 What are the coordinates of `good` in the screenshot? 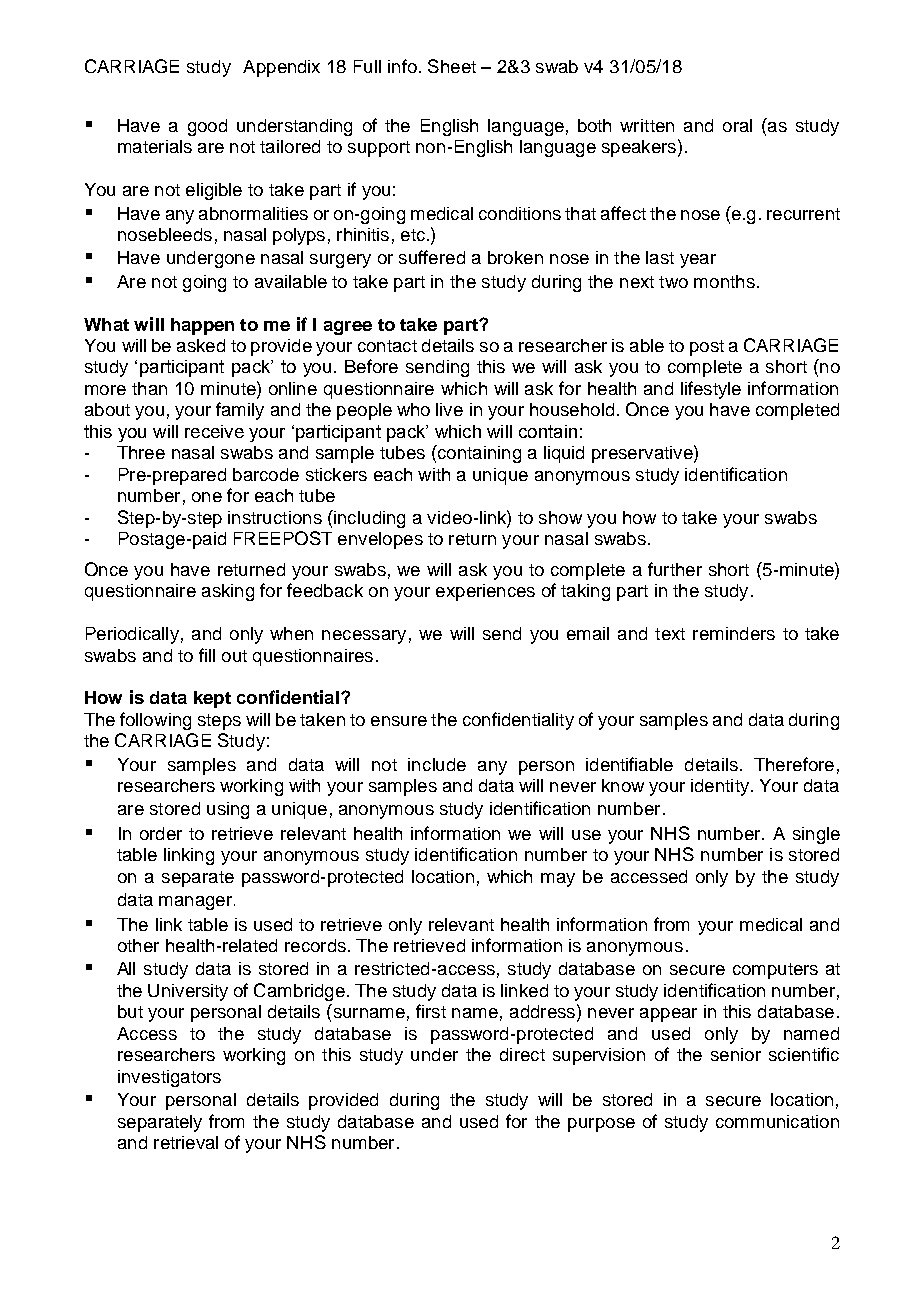 It's located at (207, 127).
